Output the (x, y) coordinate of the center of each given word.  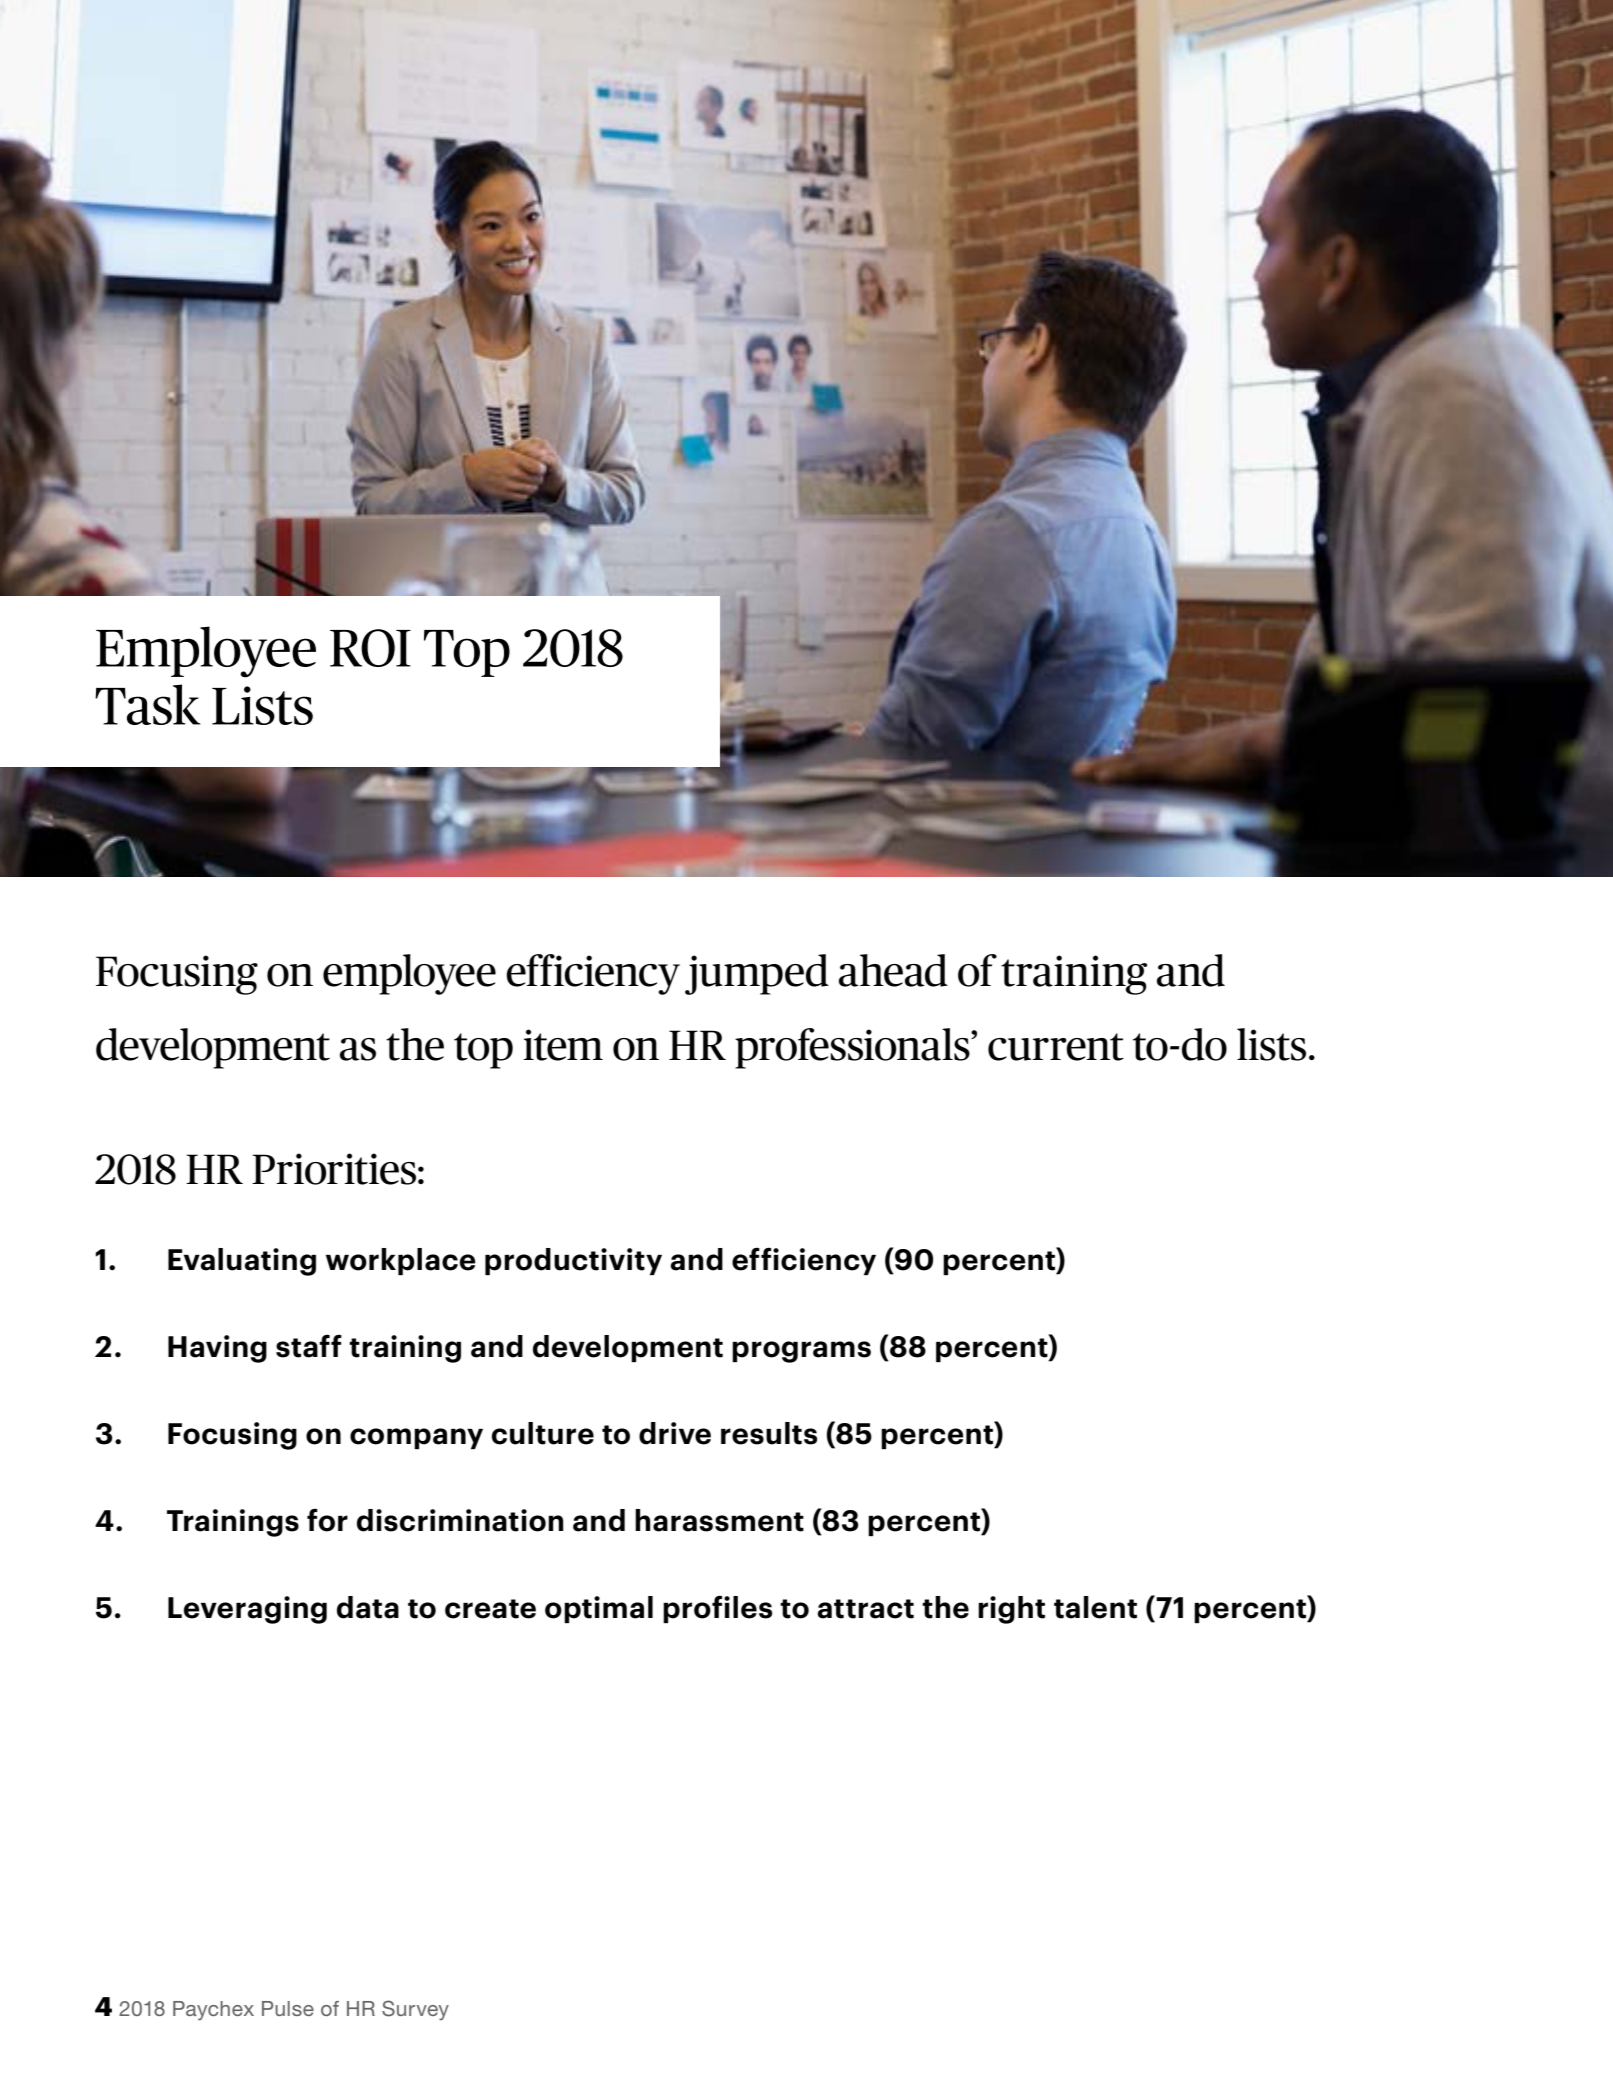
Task (147, 704)
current (1056, 1047)
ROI (370, 648)
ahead (893, 970)
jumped (757, 974)
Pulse (288, 2008)
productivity (573, 1261)
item (563, 1045)
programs (801, 1352)
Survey (415, 2010)
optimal (599, 1609)
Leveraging (247, 1610)
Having (217, 1349)
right (1011, 1610)
